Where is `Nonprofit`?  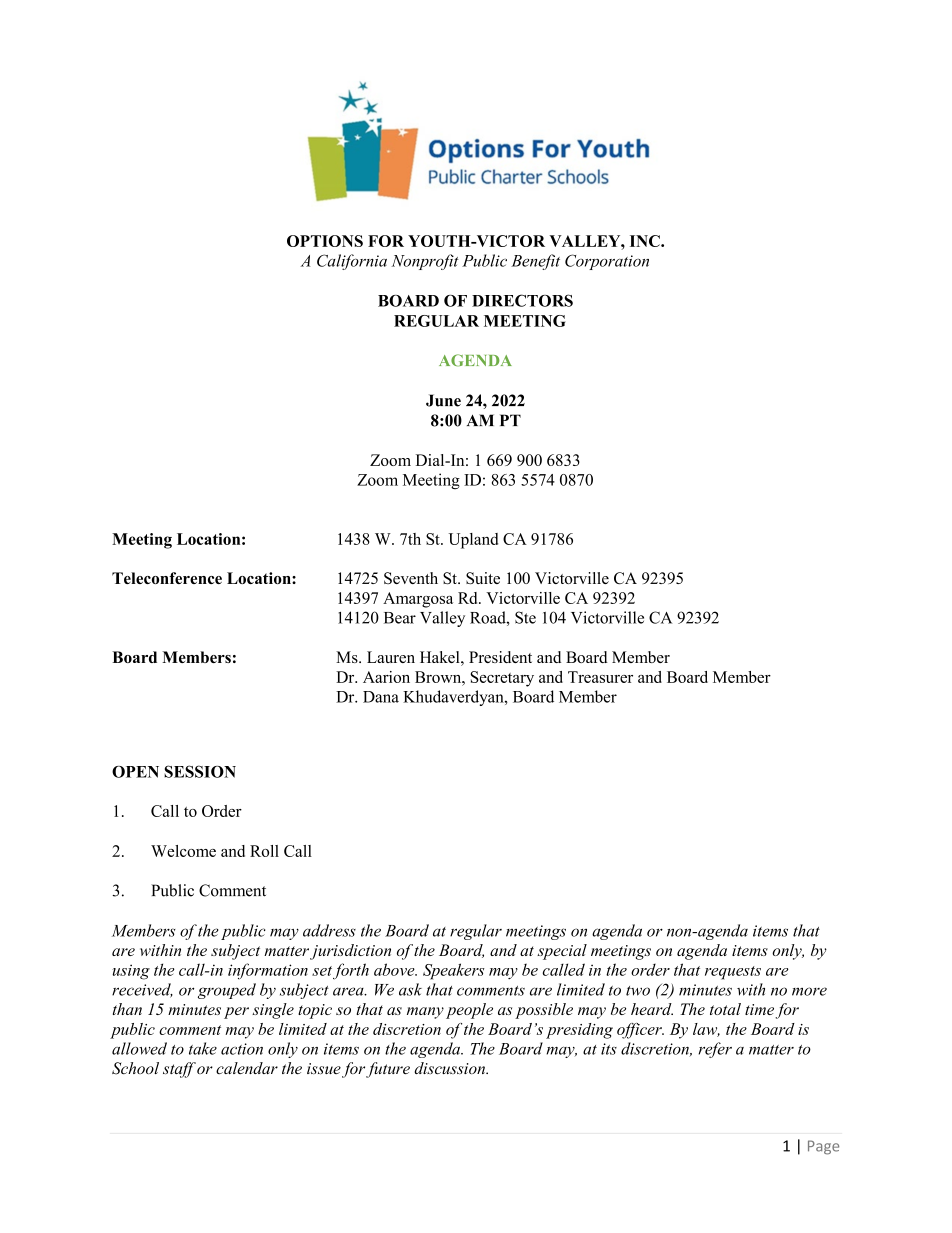
Nonprofit is located at coordinates (425, 262).
